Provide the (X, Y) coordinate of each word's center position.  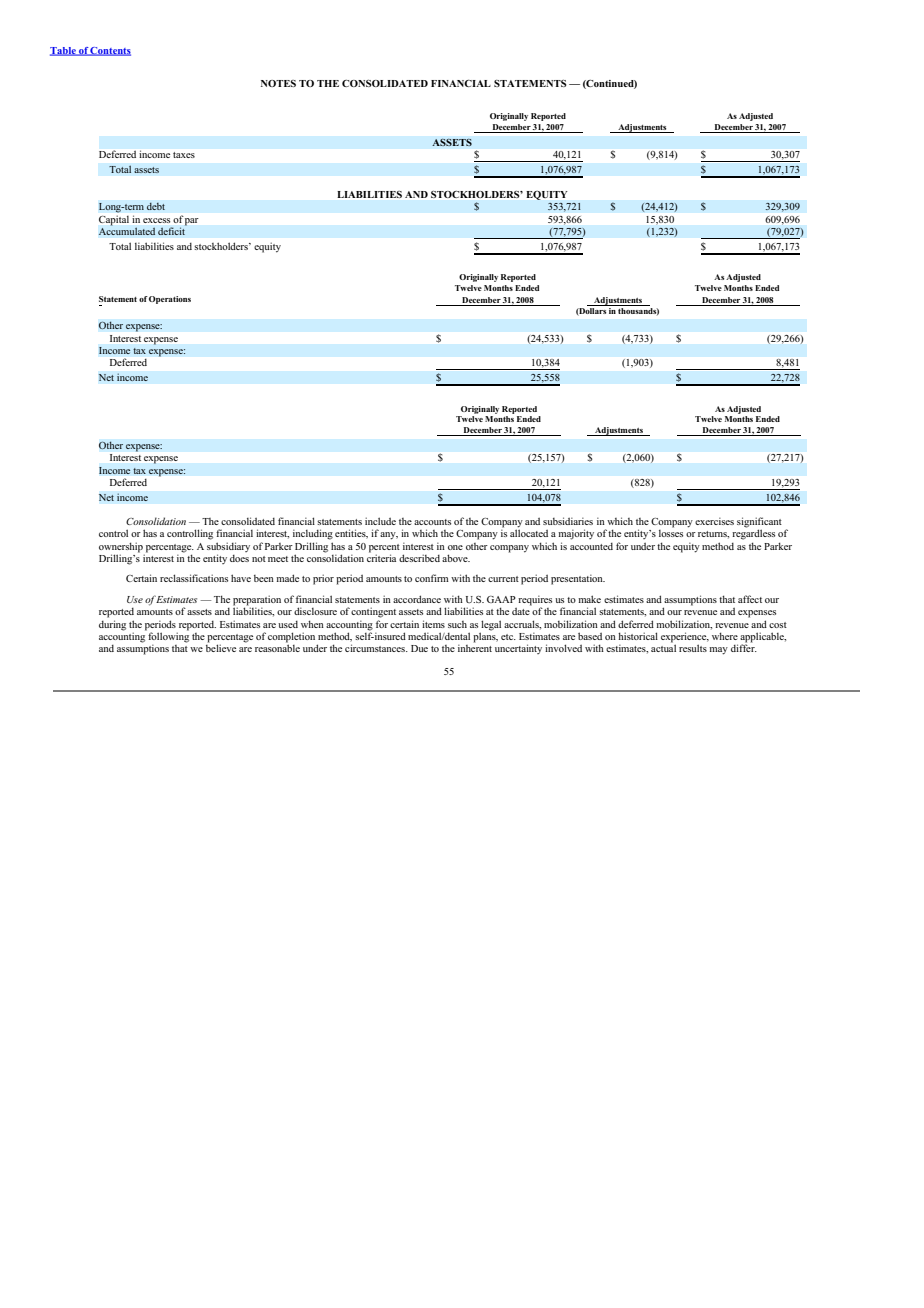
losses (671, 532)
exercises (714, 521)
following (167, 636)
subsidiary (228, 547)
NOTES (278, 83)
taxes (184, 155)
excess (156, 220)
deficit (172, 230)
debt (155, 206)
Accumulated (127, 230)
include (380, 521)
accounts (432, 522)
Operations (170, 300)
